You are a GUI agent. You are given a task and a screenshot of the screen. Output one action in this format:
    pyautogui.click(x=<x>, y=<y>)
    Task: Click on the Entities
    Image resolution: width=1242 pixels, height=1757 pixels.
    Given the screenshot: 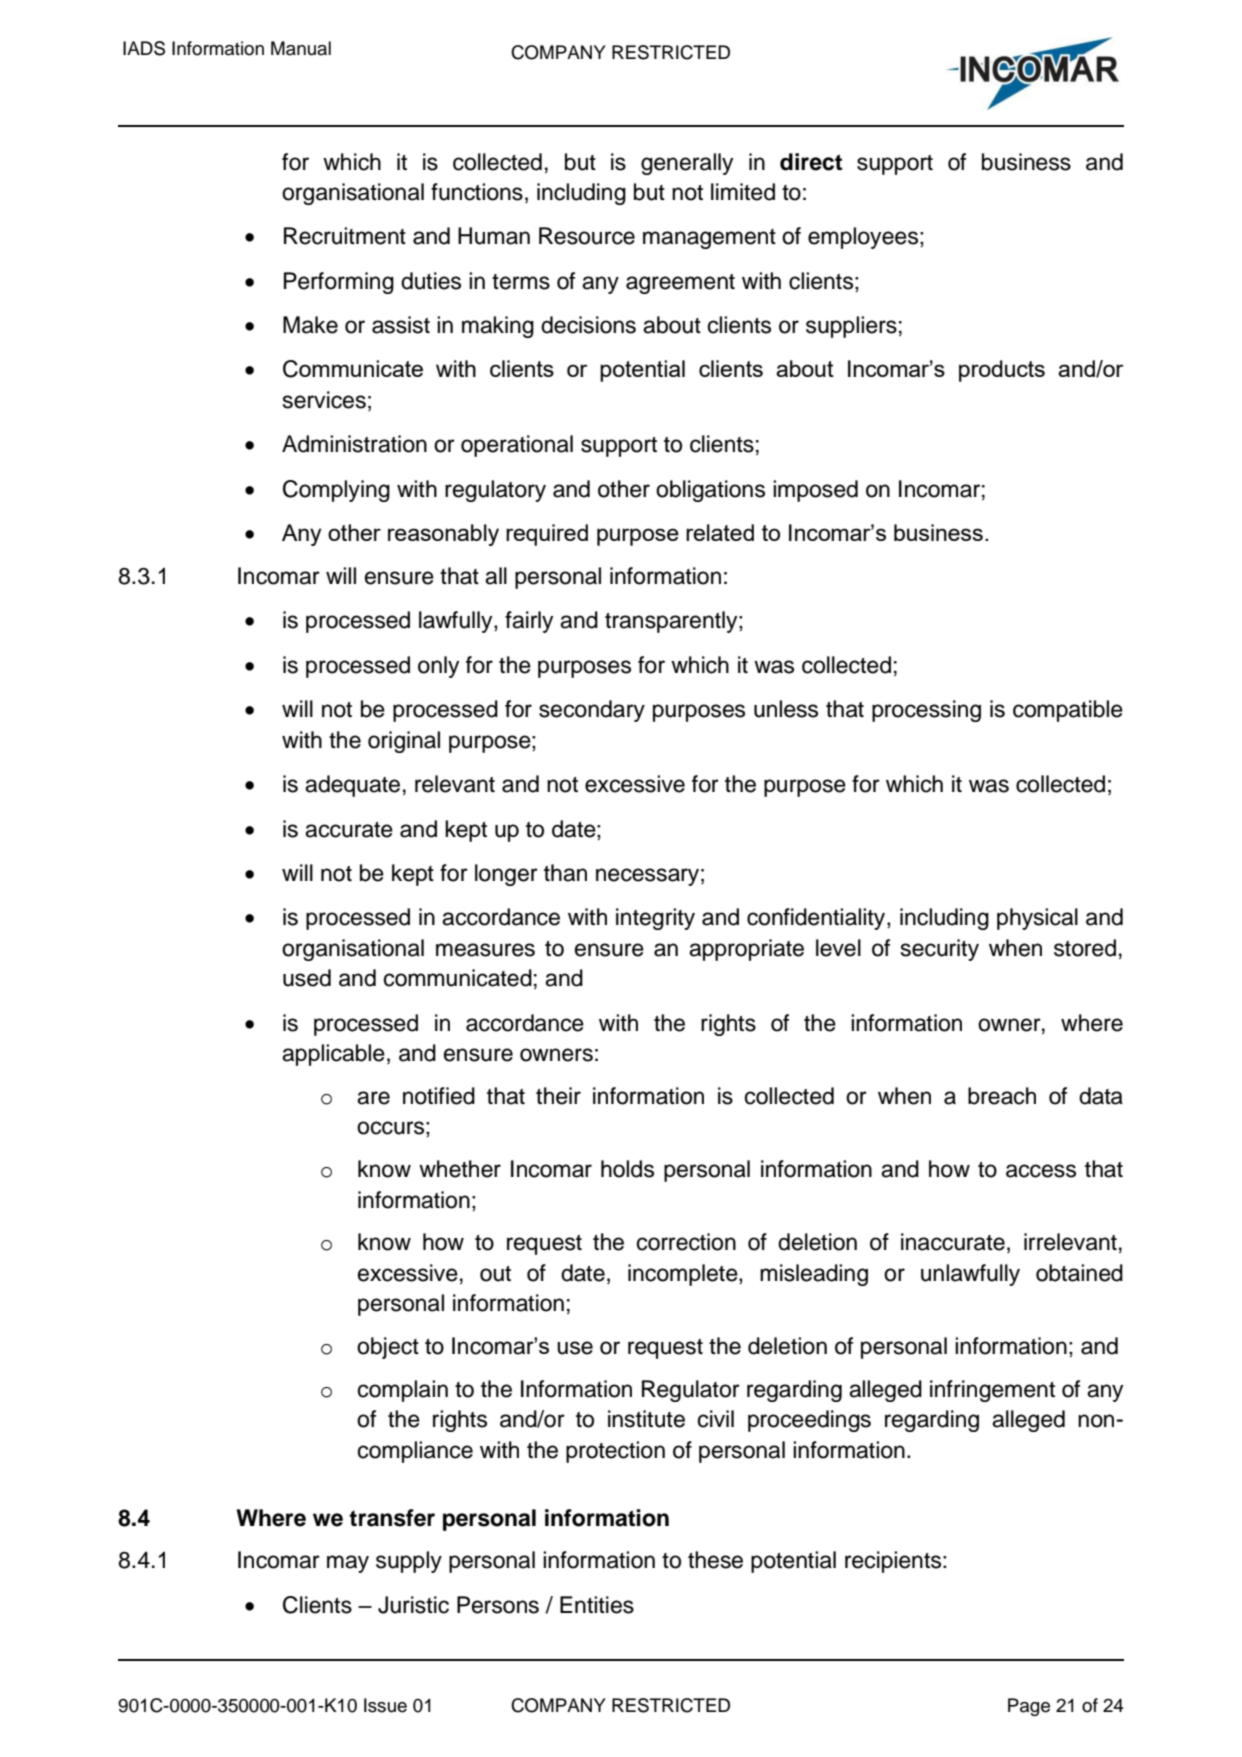 What is the action you would take?
    pyautogui.click(x=597, y=1605)
